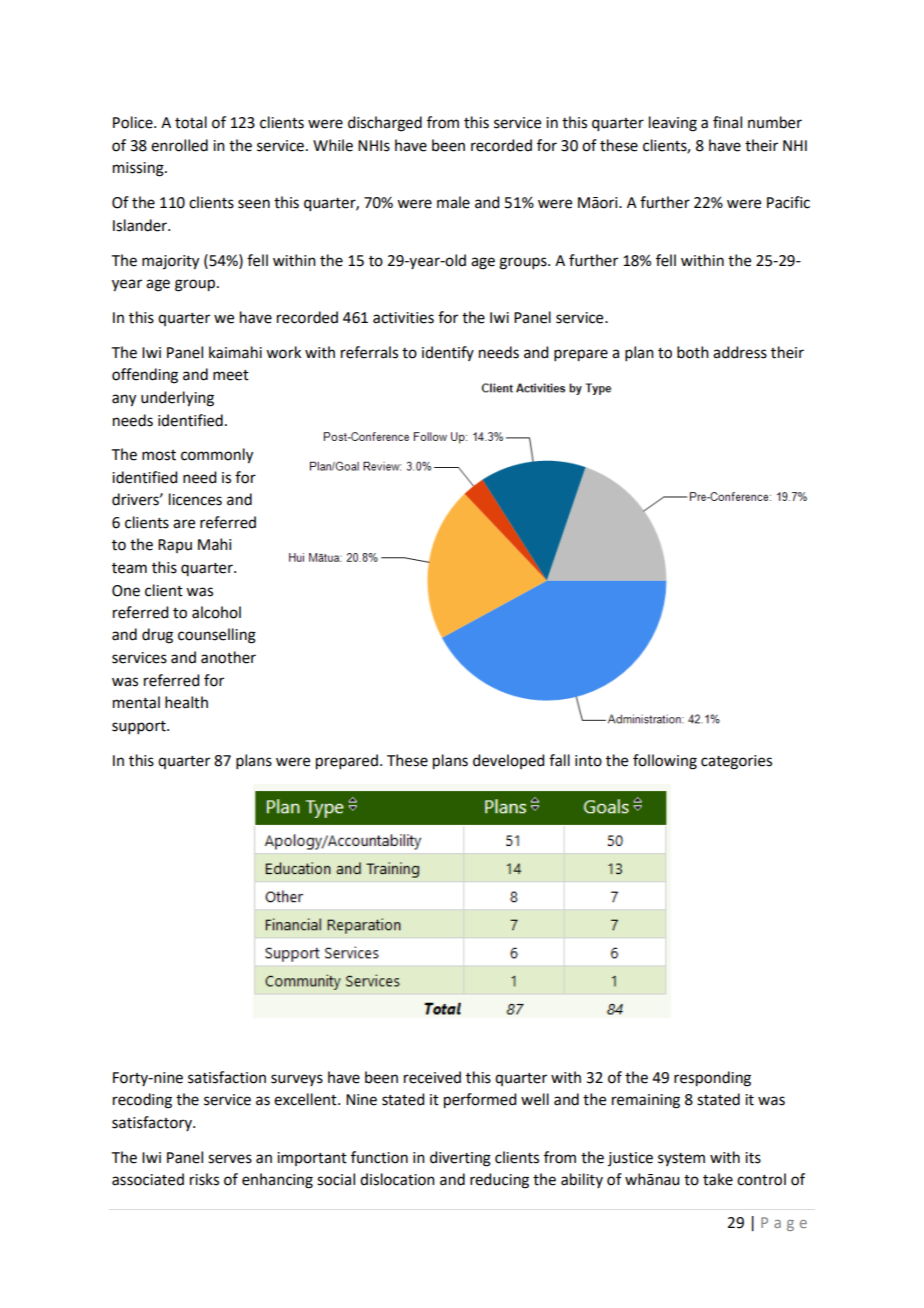 The image size is (924, 1308). What do you see at coordinates (727, 122) in the page?
I see `final` at bounding box center [727, 122].
